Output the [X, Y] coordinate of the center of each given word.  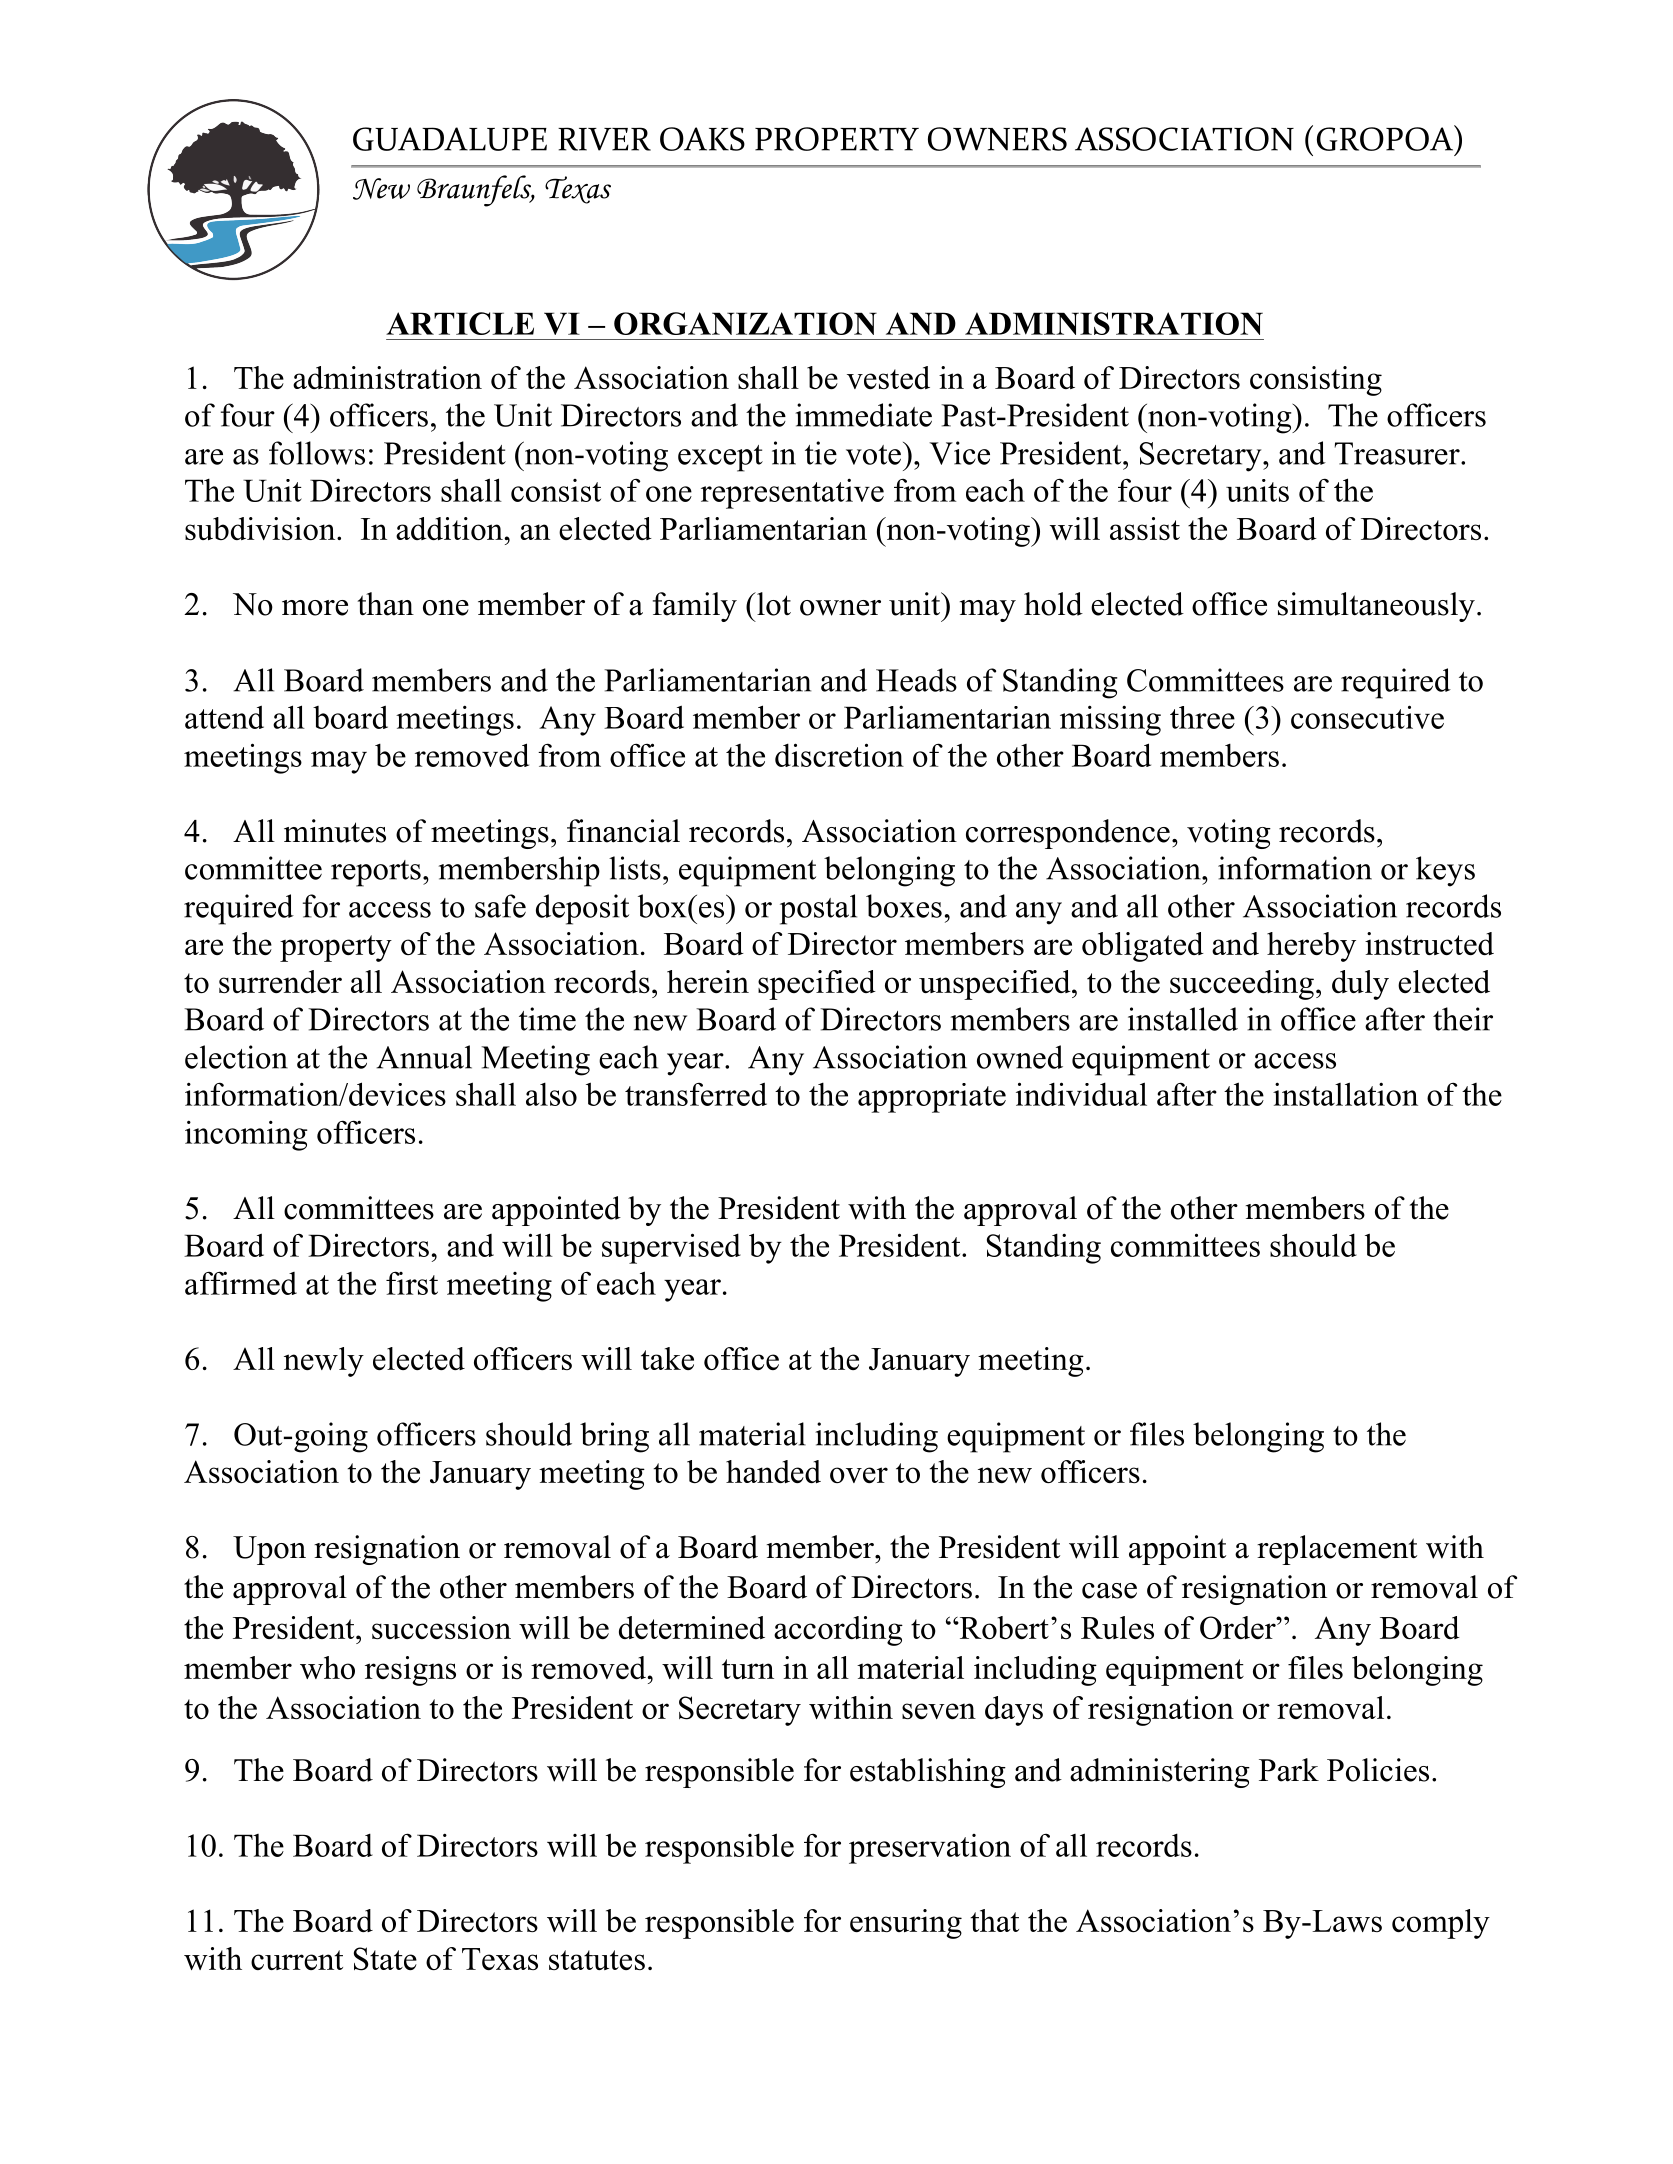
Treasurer [1398, 453]
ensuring [906, 1924]
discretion [839, 755]
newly [324, 1362]
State [385, 1959]
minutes [335, 831]
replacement [1337, 1550]
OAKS [702, 139]
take [667, 1358]
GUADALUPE [450, 139]
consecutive [1367, 717]
